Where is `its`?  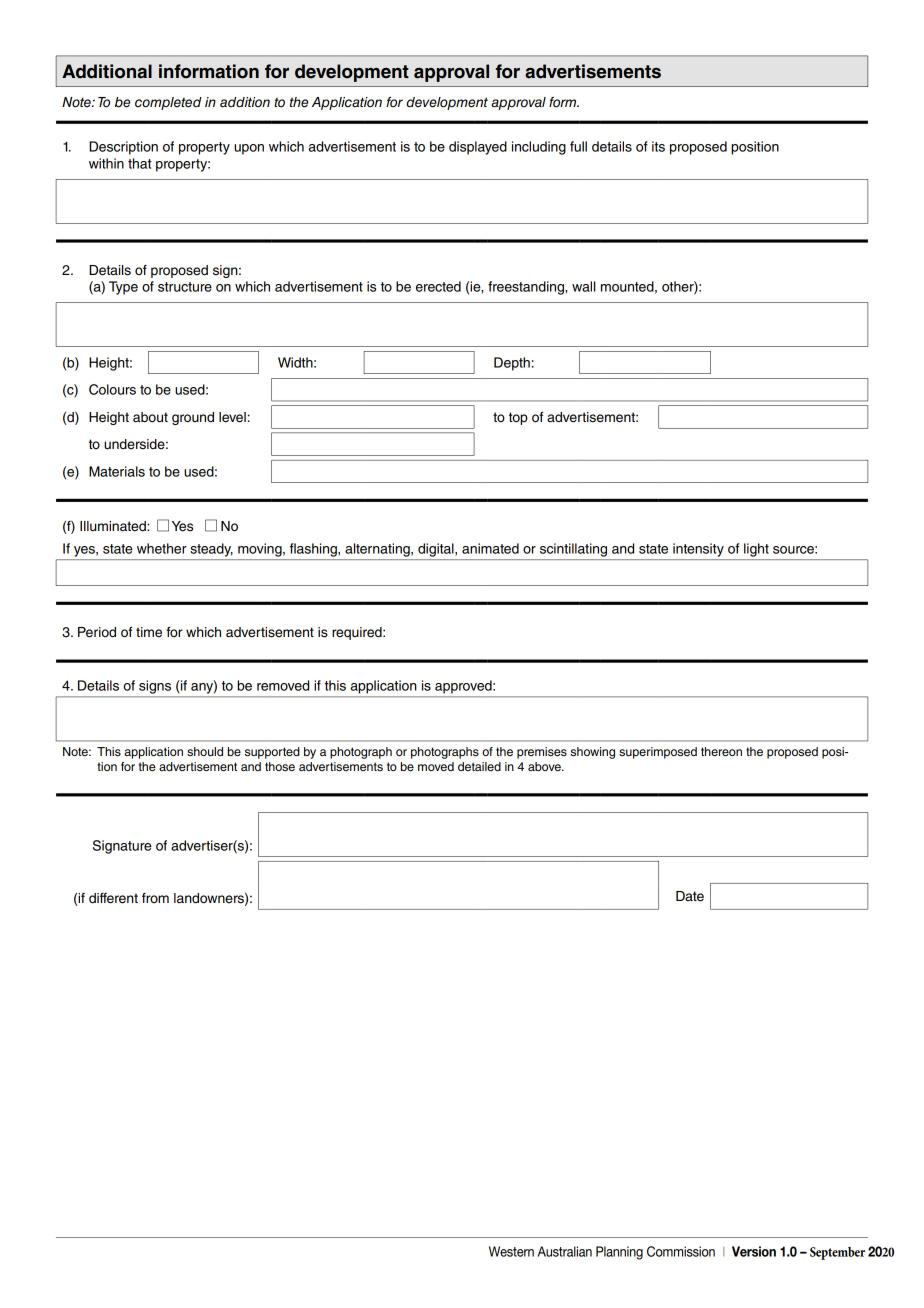 its is located at coordinates (658, 146).
